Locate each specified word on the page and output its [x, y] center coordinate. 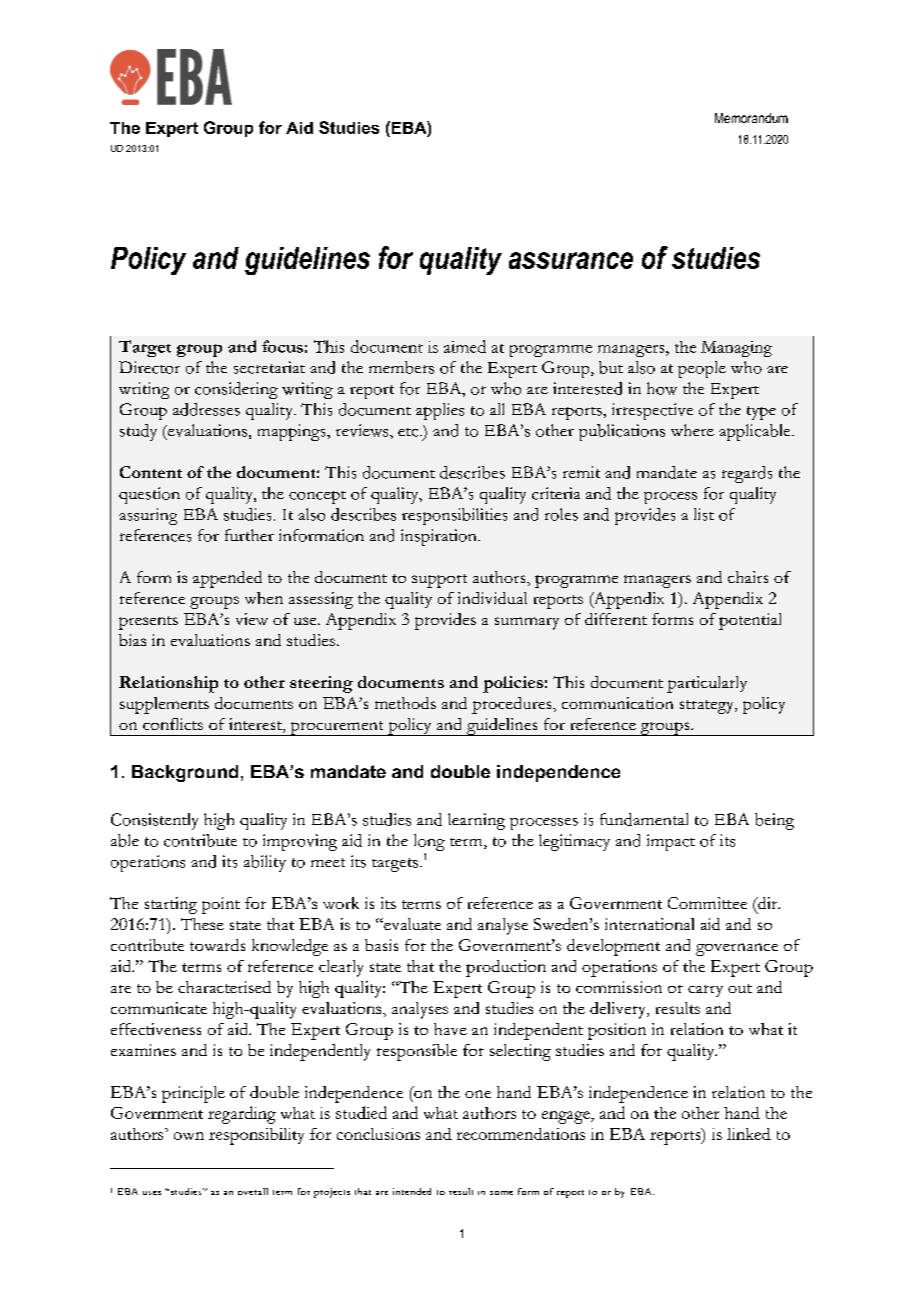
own [189, 1136]
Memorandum [751, 118]
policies [513, 684]
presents [148, 623]
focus [282, 346]
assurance [571, 260]
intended [412, 1191]
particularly [707, 684]
